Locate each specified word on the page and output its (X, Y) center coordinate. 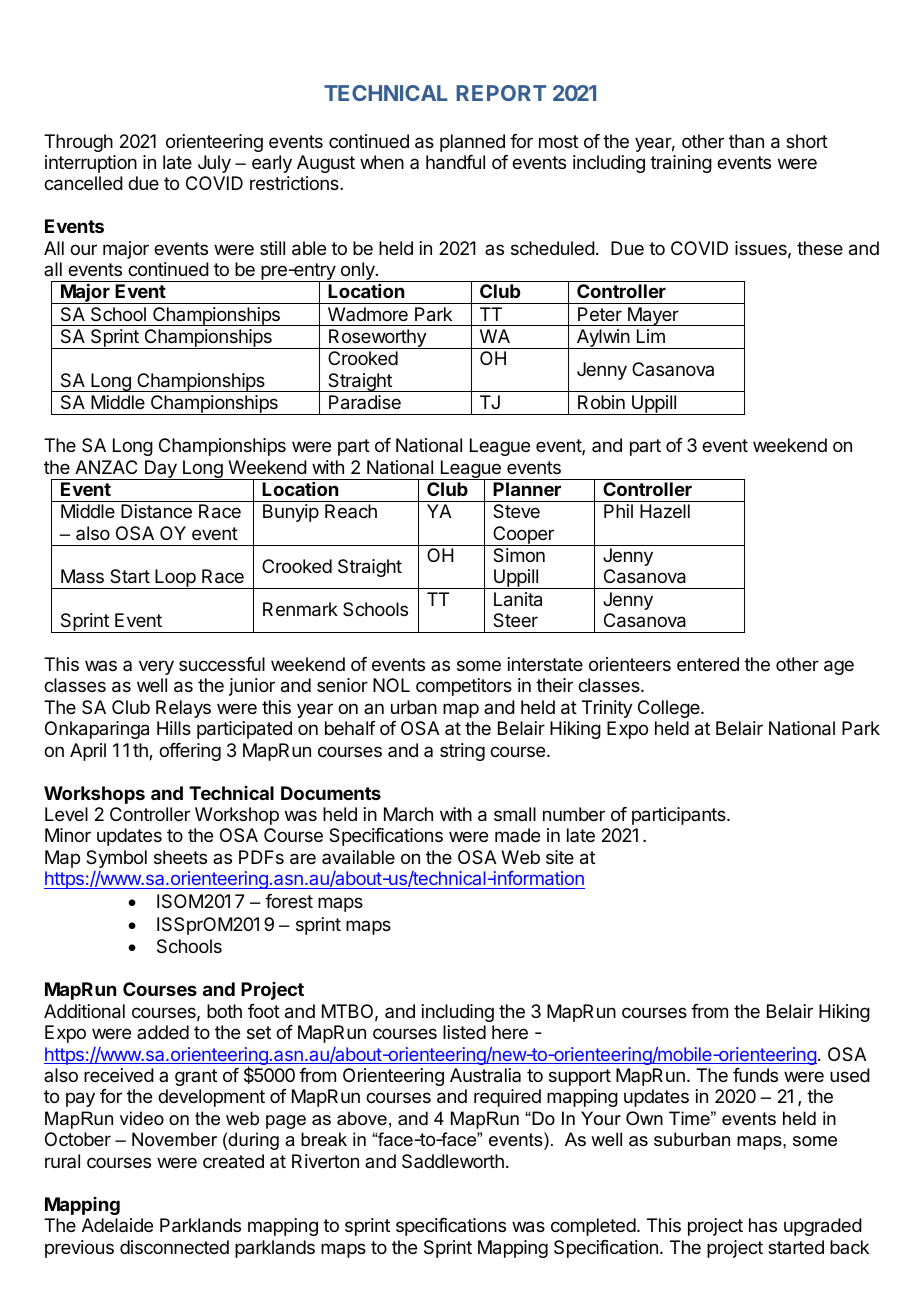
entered (708, 664)
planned (472, 143)
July (214, 164)
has (763, 1225)
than (746, 141)
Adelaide (117, 1225)
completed (593, 1227)
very (156, 667)
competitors (464, 687)
